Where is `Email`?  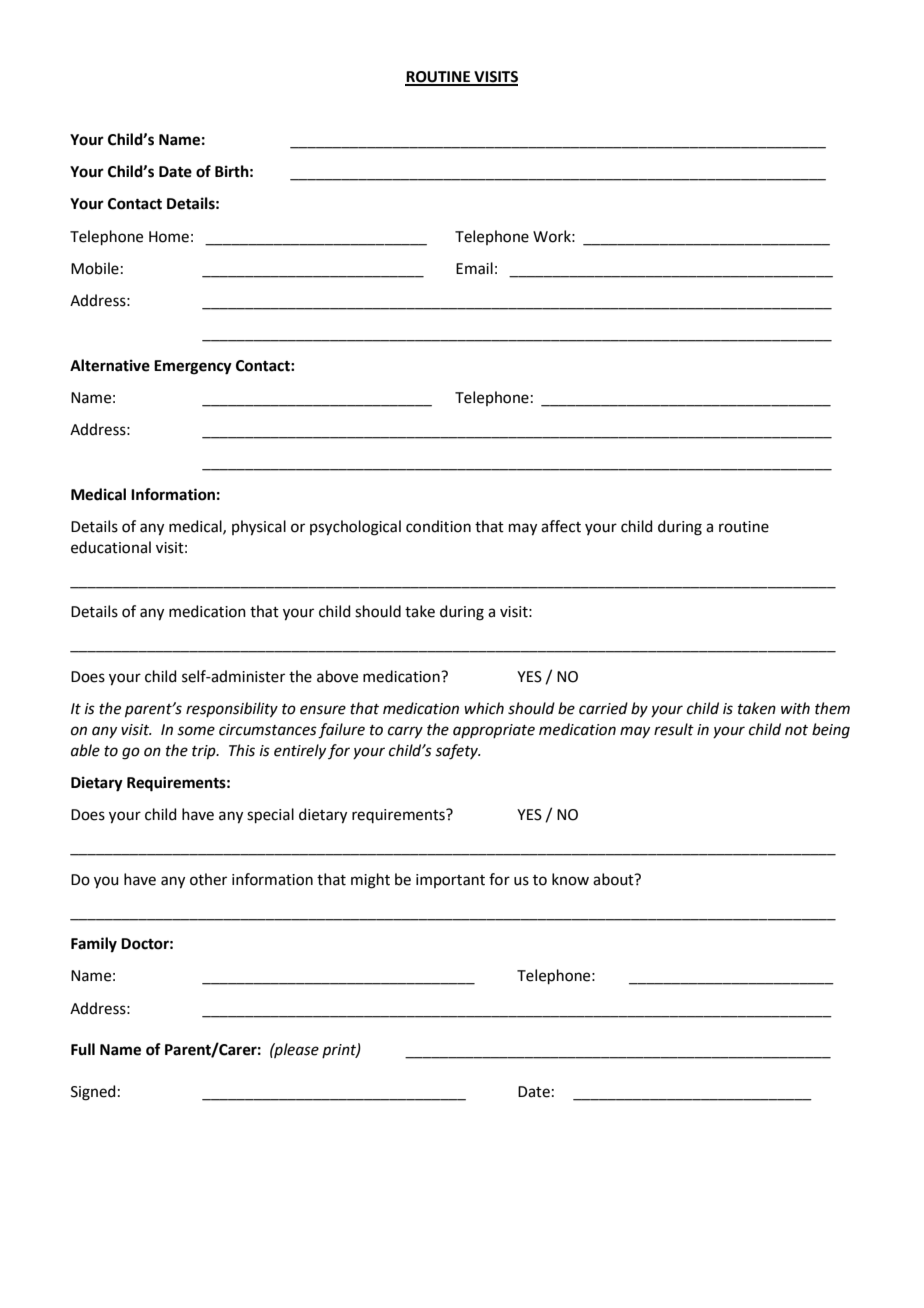
Email is located at coordinates (474, 268).
